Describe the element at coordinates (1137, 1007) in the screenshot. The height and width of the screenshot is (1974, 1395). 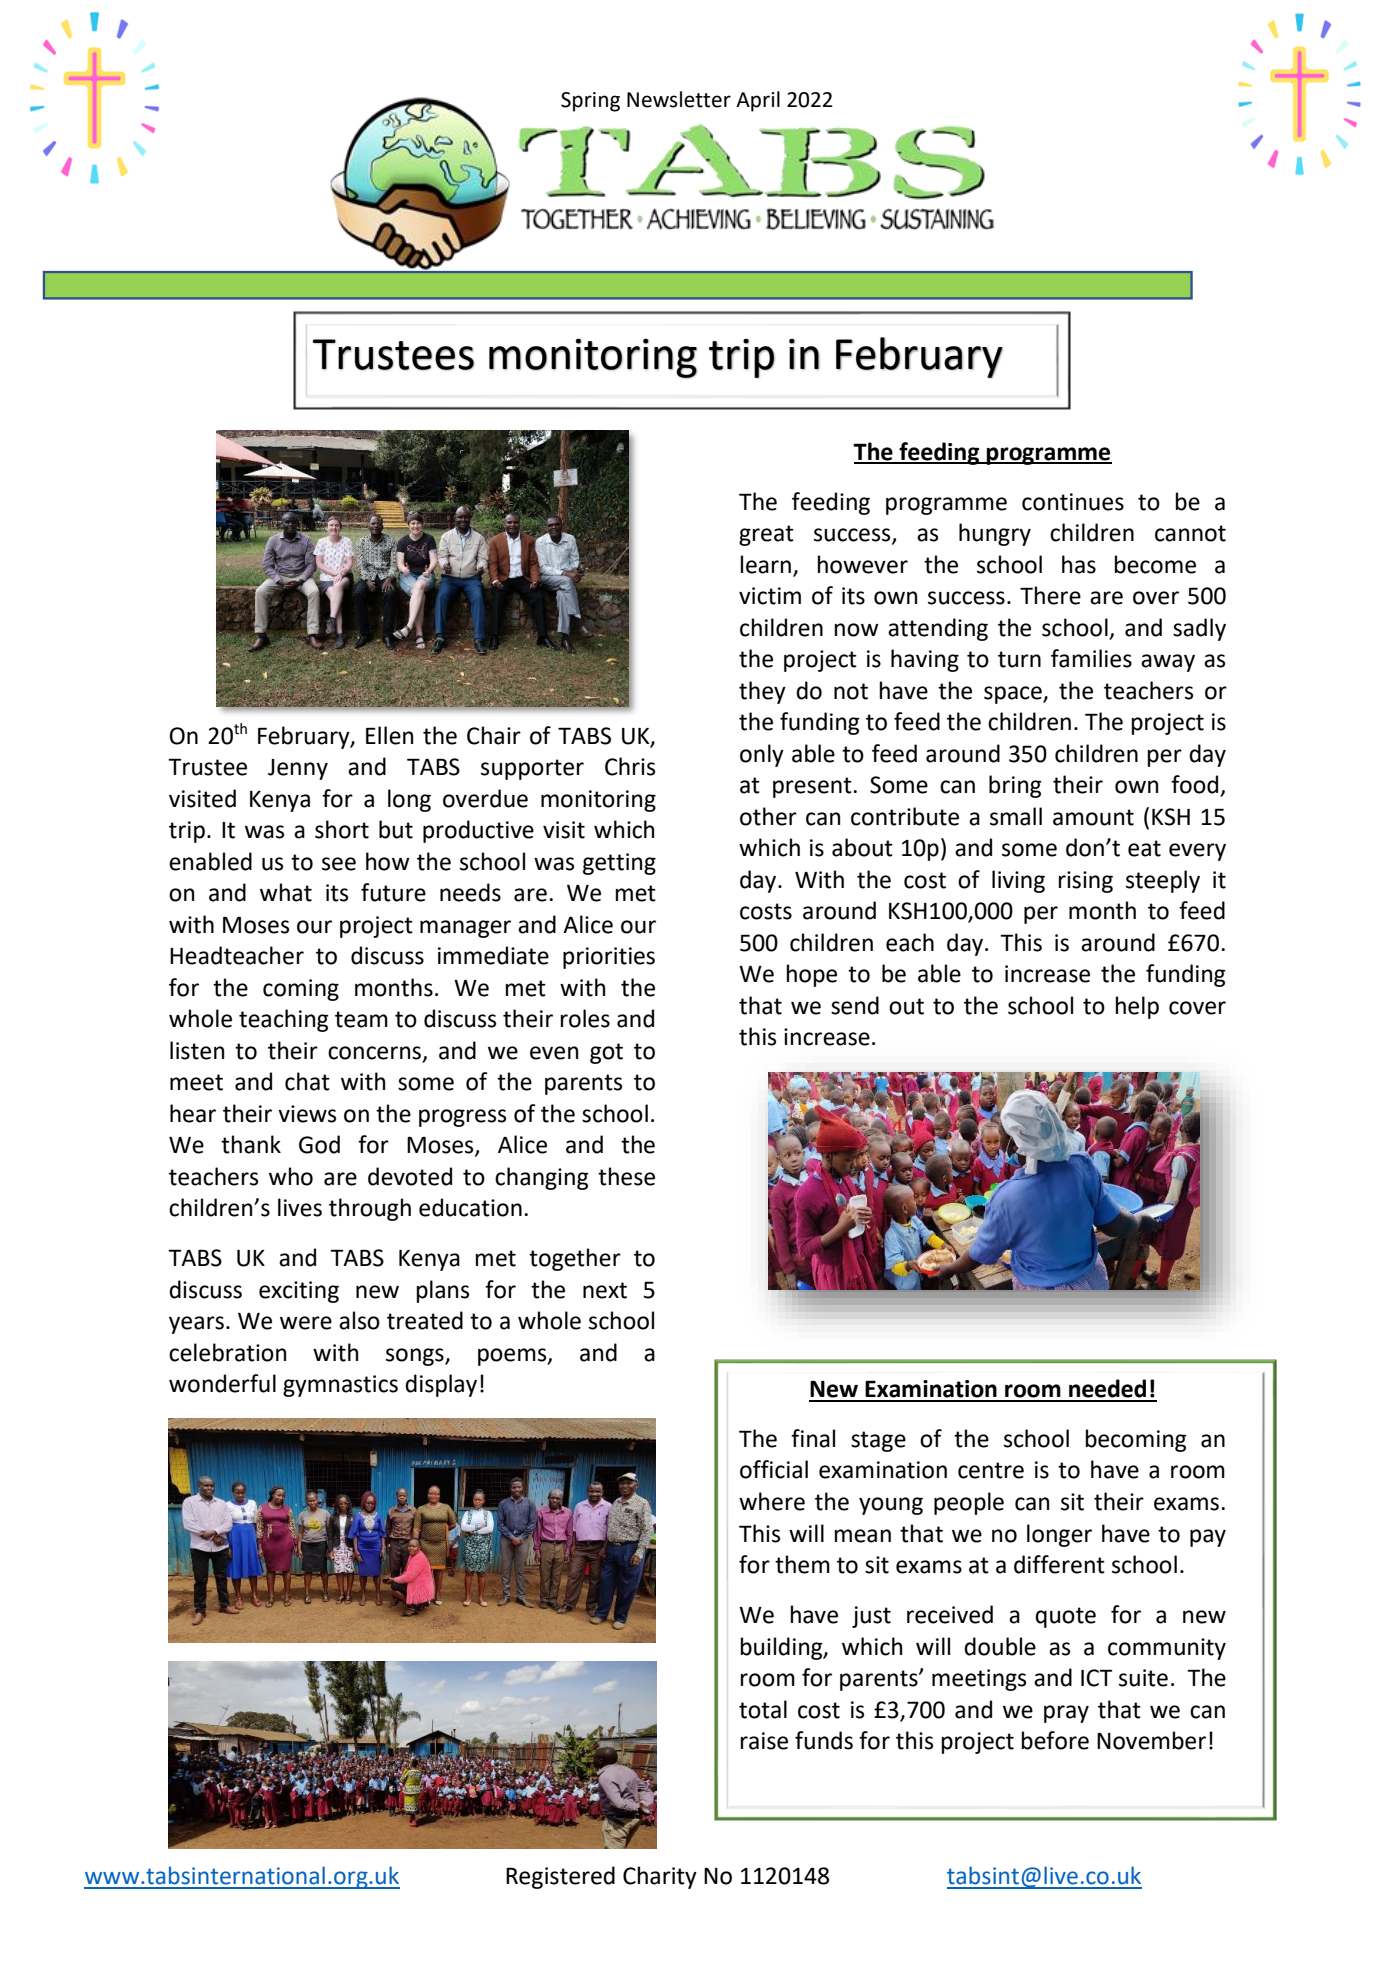
I see `help` at that location.
